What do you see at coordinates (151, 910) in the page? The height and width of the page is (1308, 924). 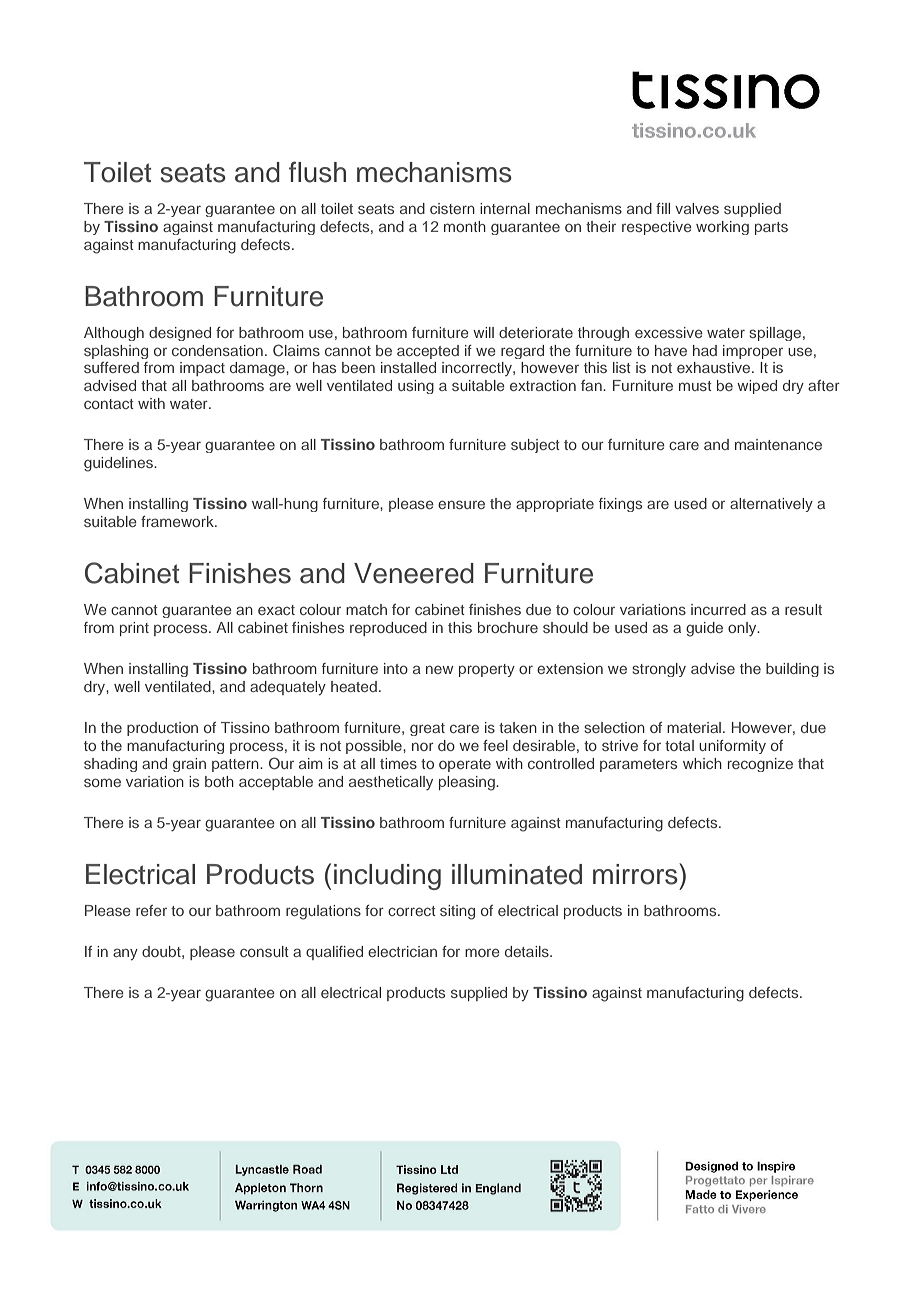 I see `refer` at bounding box center [151, 910].
